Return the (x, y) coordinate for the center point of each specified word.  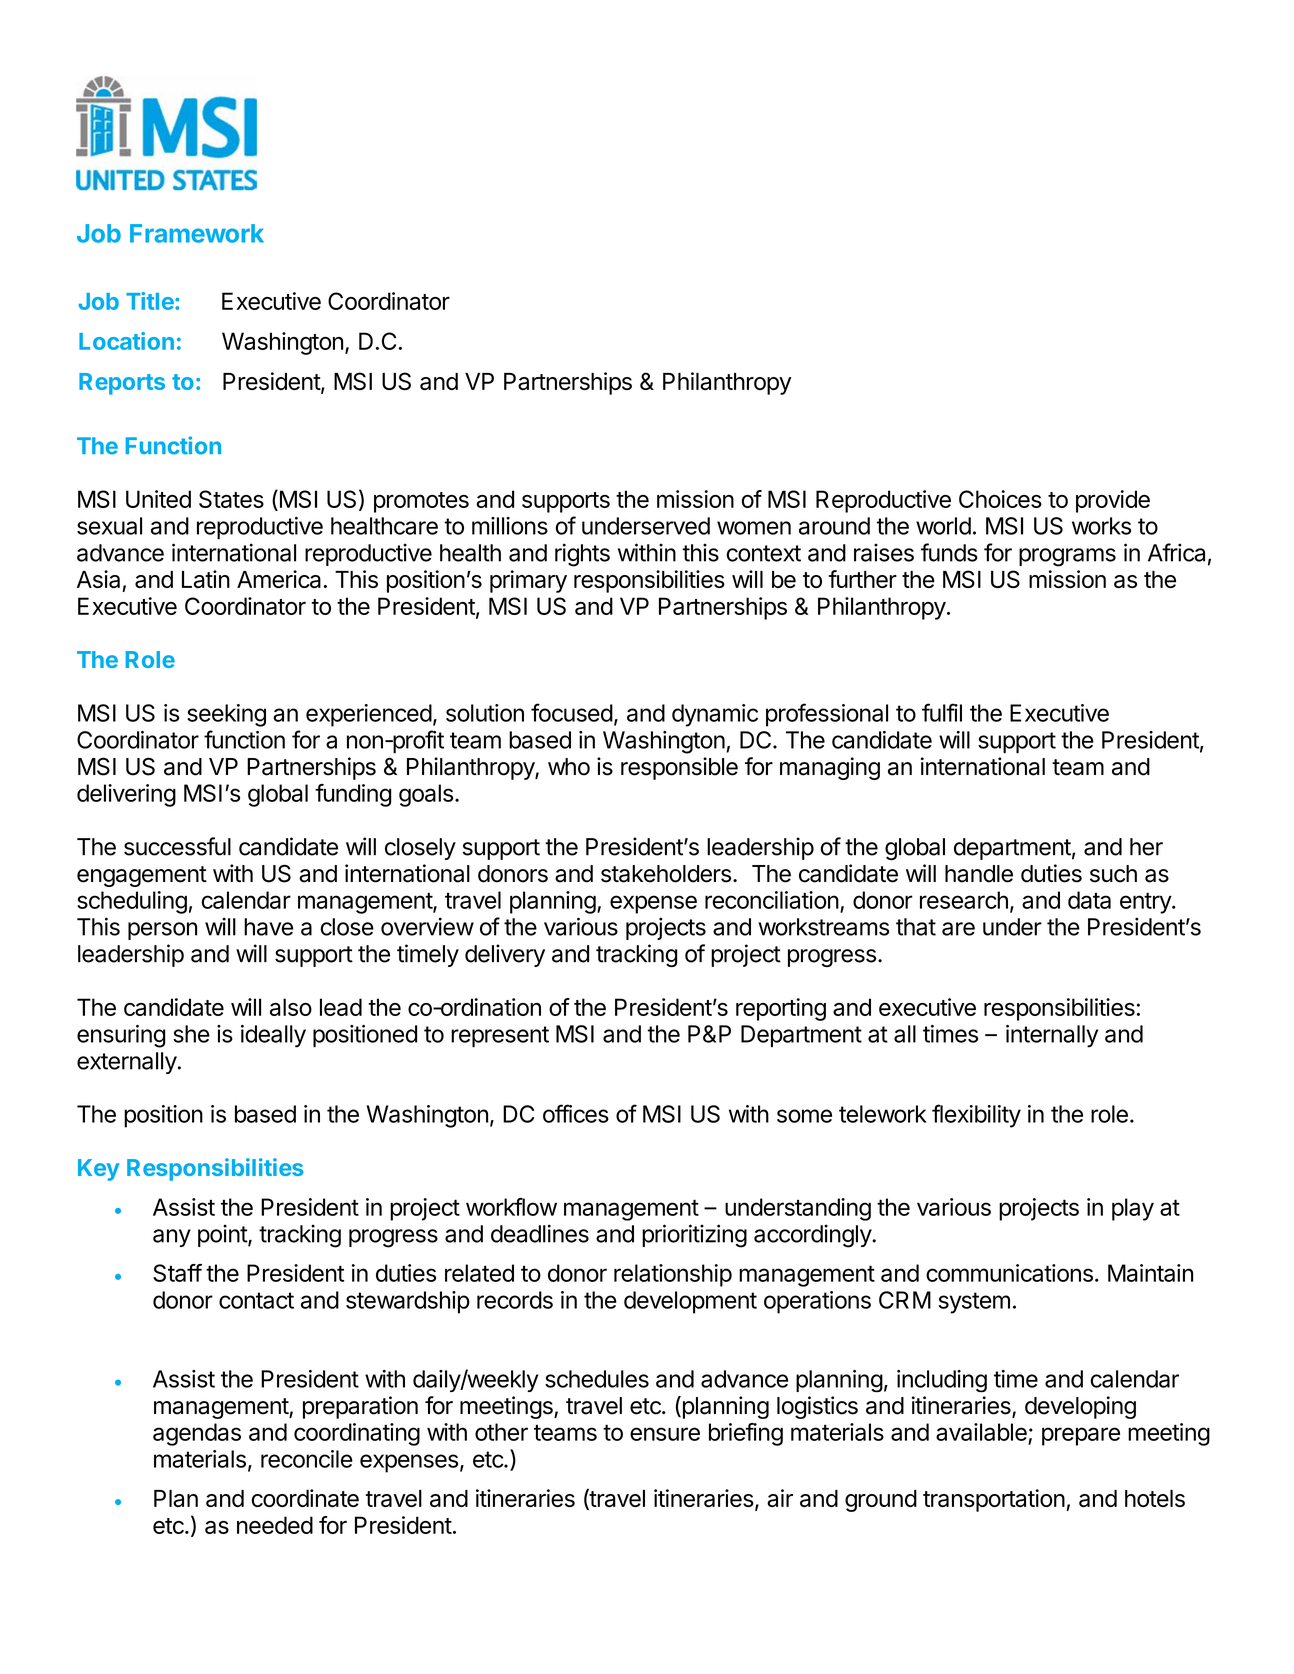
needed (275, 1525)
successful (177, 846)
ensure (665, 1434)
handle (979, 874)
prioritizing (694, 1236)
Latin (206, 579)
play (1133, 1209)
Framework (197, 233)
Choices (1000, 499)
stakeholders (666, 874)
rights (582, 555)
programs (1067, 557)
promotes (421, 502)
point (223, 1235)
